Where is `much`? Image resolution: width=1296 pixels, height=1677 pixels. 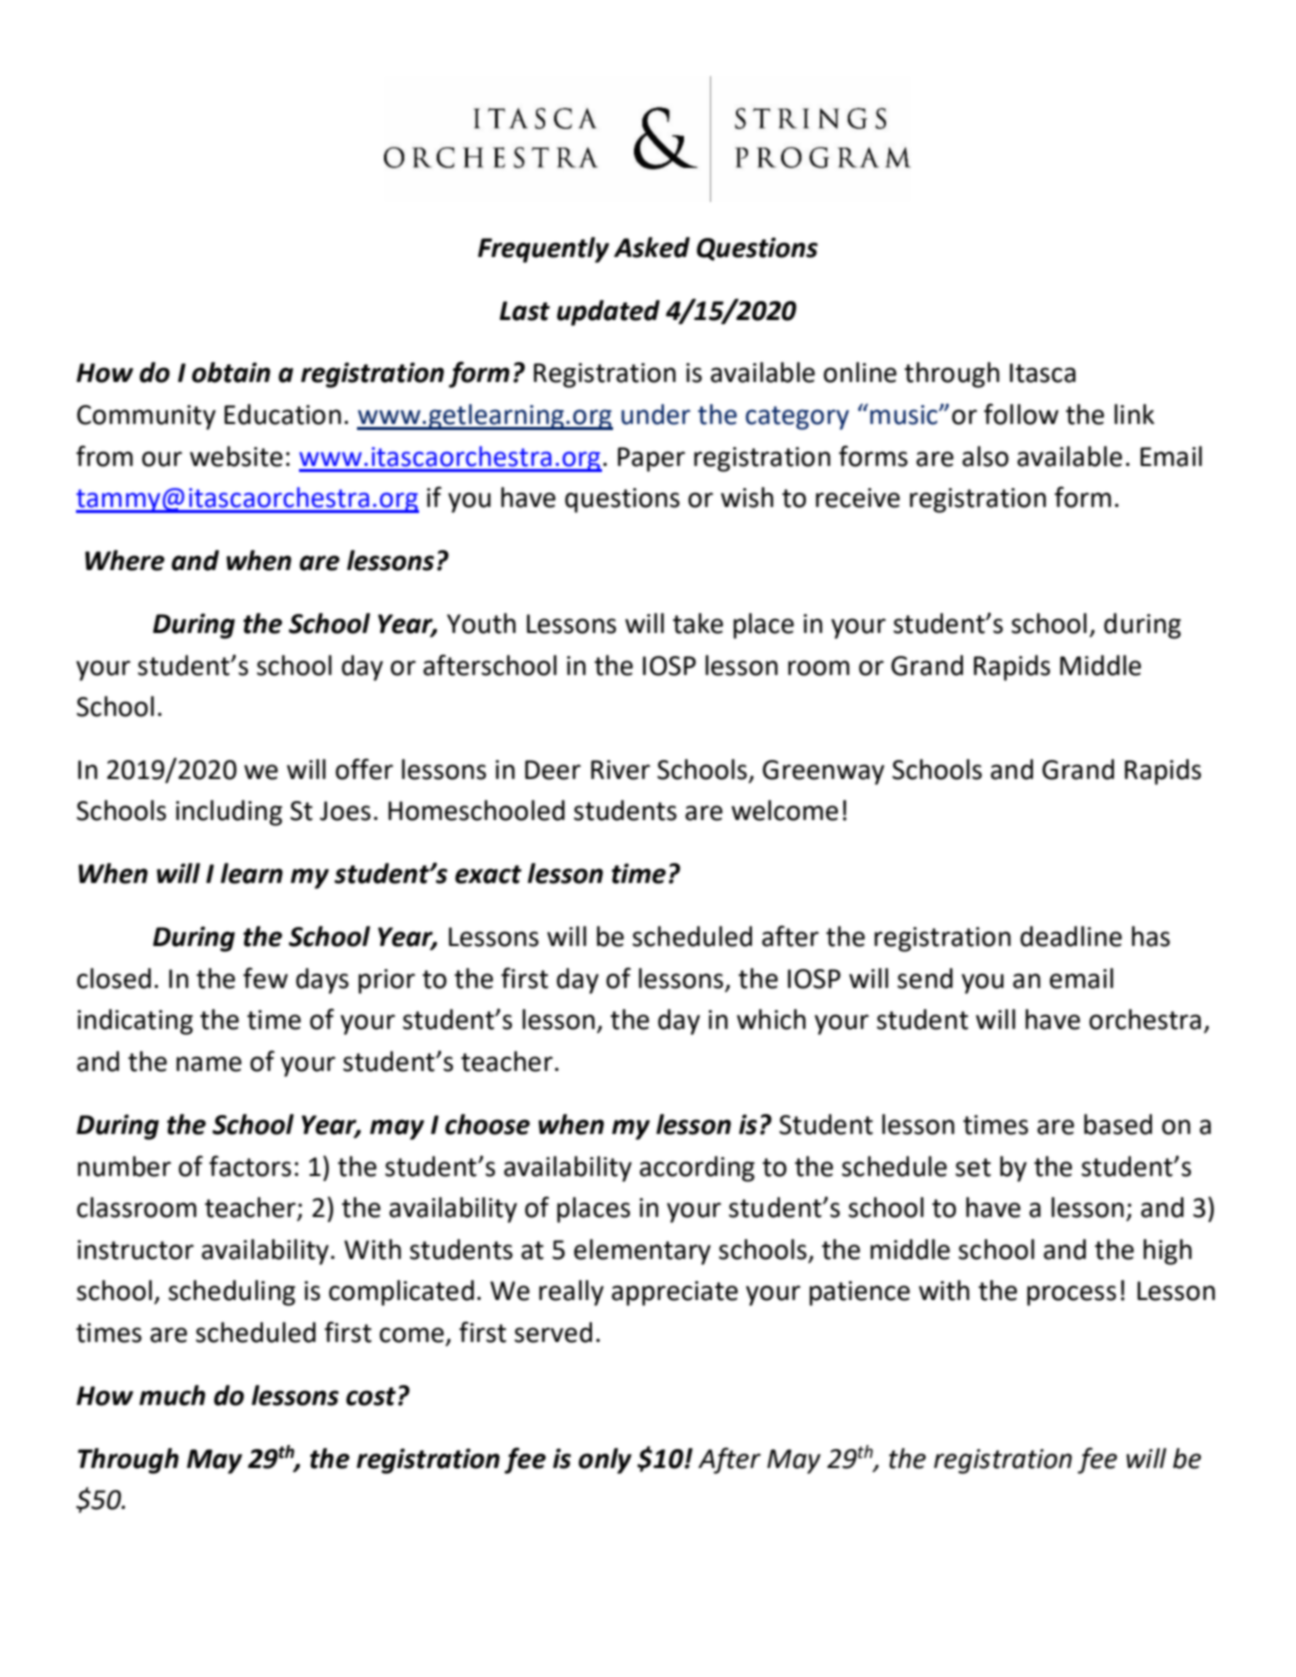 much is located at coordinates (172, 1395).
